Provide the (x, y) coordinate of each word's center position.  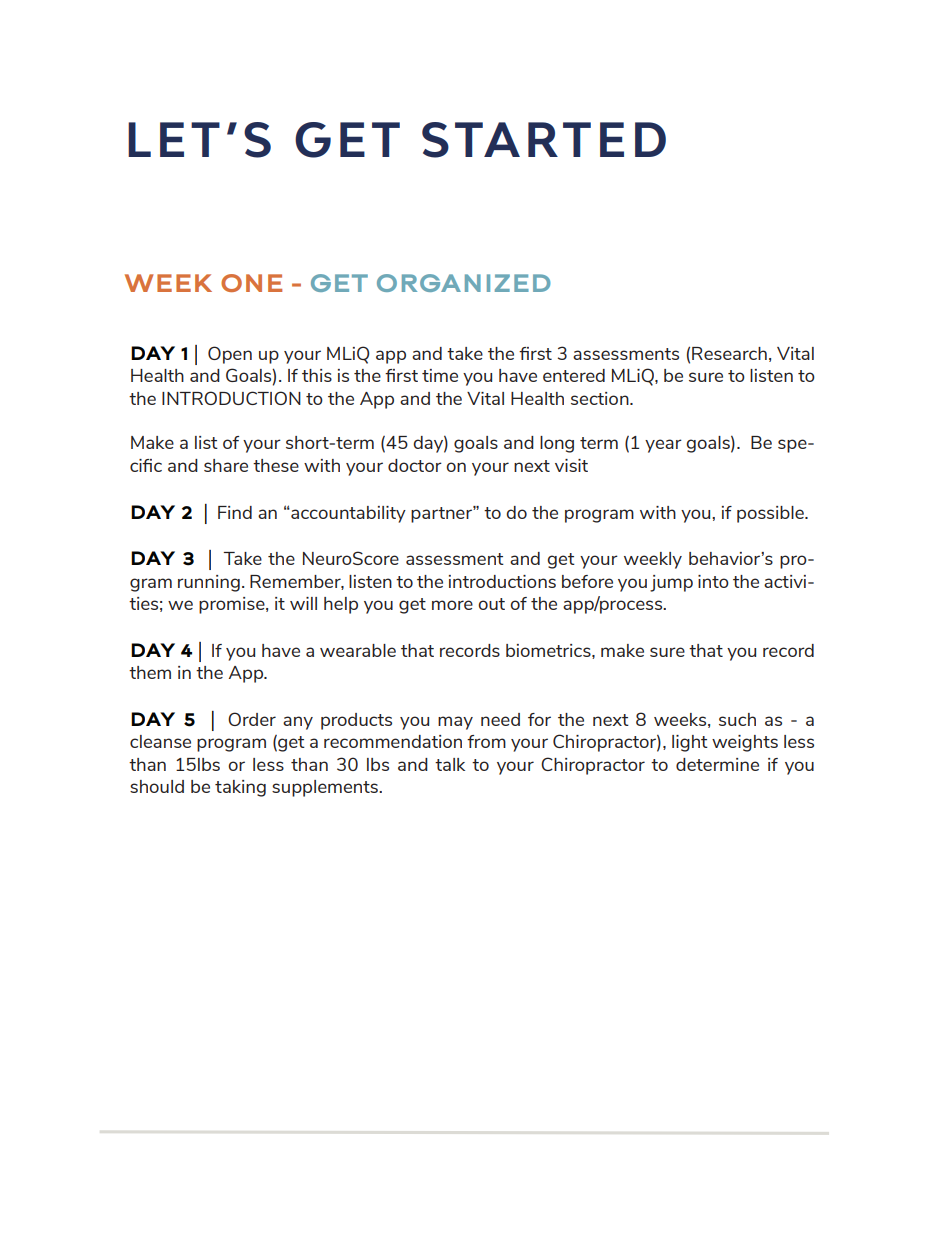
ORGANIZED (464, 283)
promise (233, 605)
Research (729, 353)
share (226, 465)
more (452, 605)
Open (230, 355)
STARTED (544, 140)
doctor (415, 465)
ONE (251, 283)
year (663, 446)
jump (671, 583)
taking (240, 788)
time (440, 375)
